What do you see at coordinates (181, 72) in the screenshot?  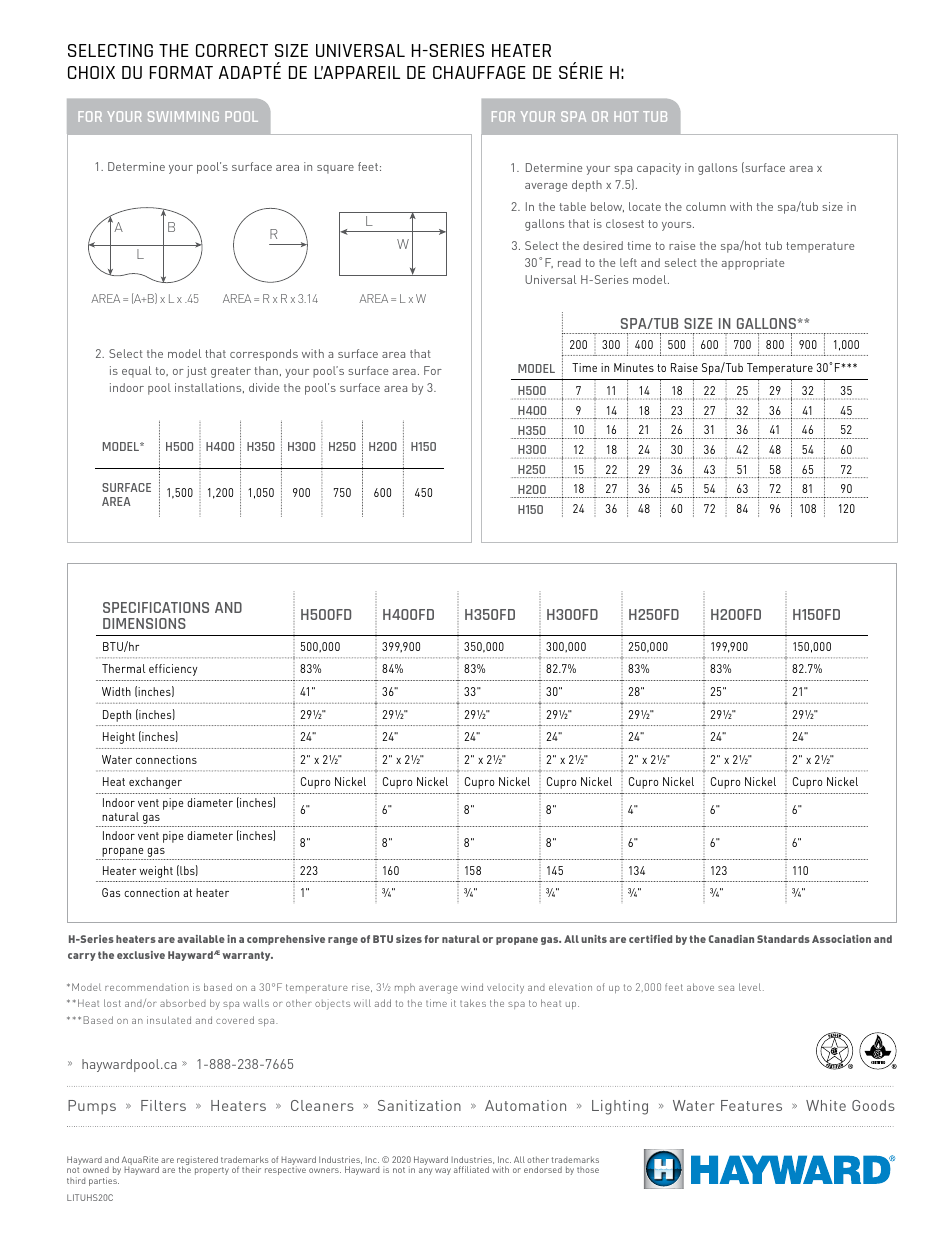 I see `FORMAT` at bounding box center [181, 72].
